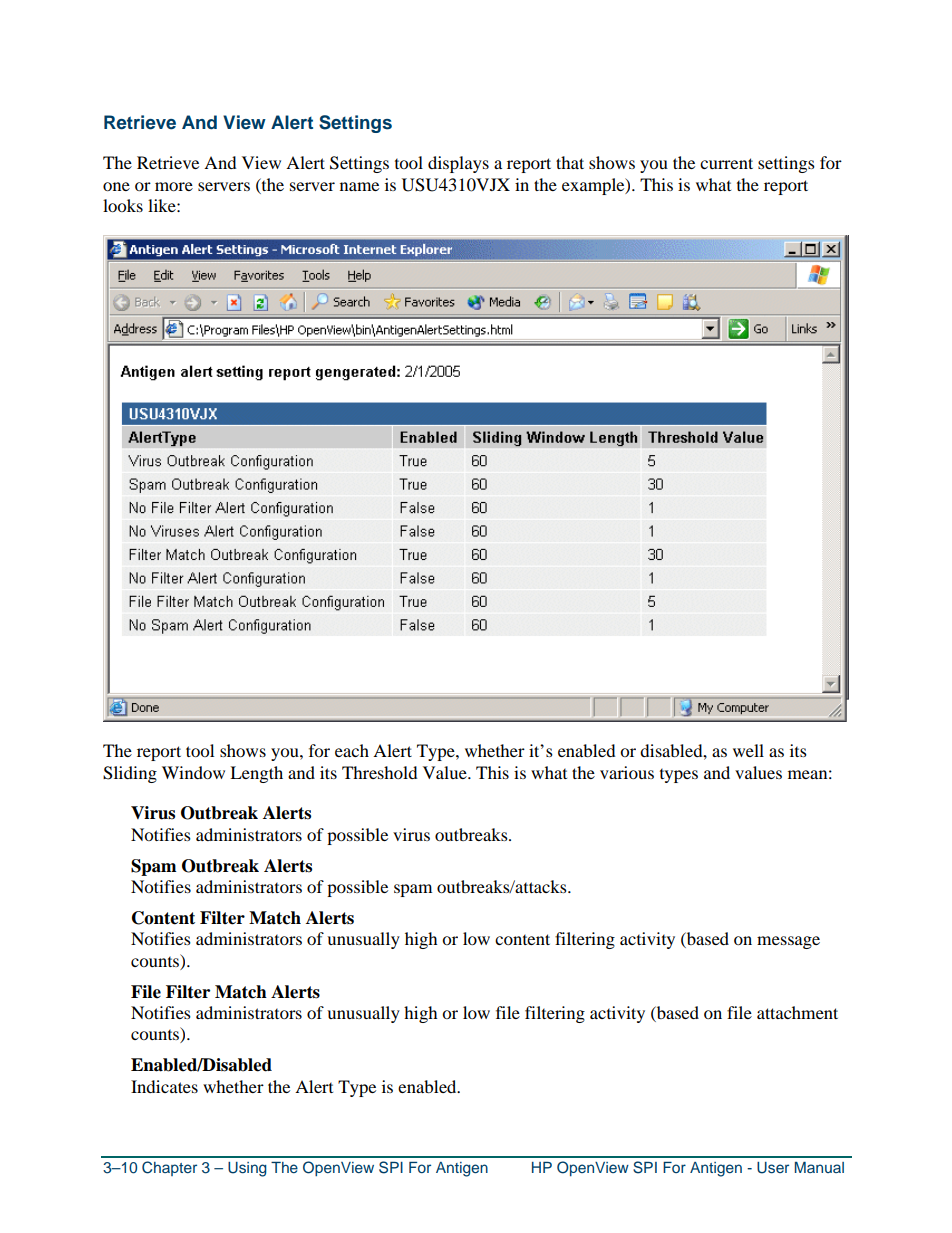 This page has width=952, height=1233. I want to click on displays, so click(458, 164).
